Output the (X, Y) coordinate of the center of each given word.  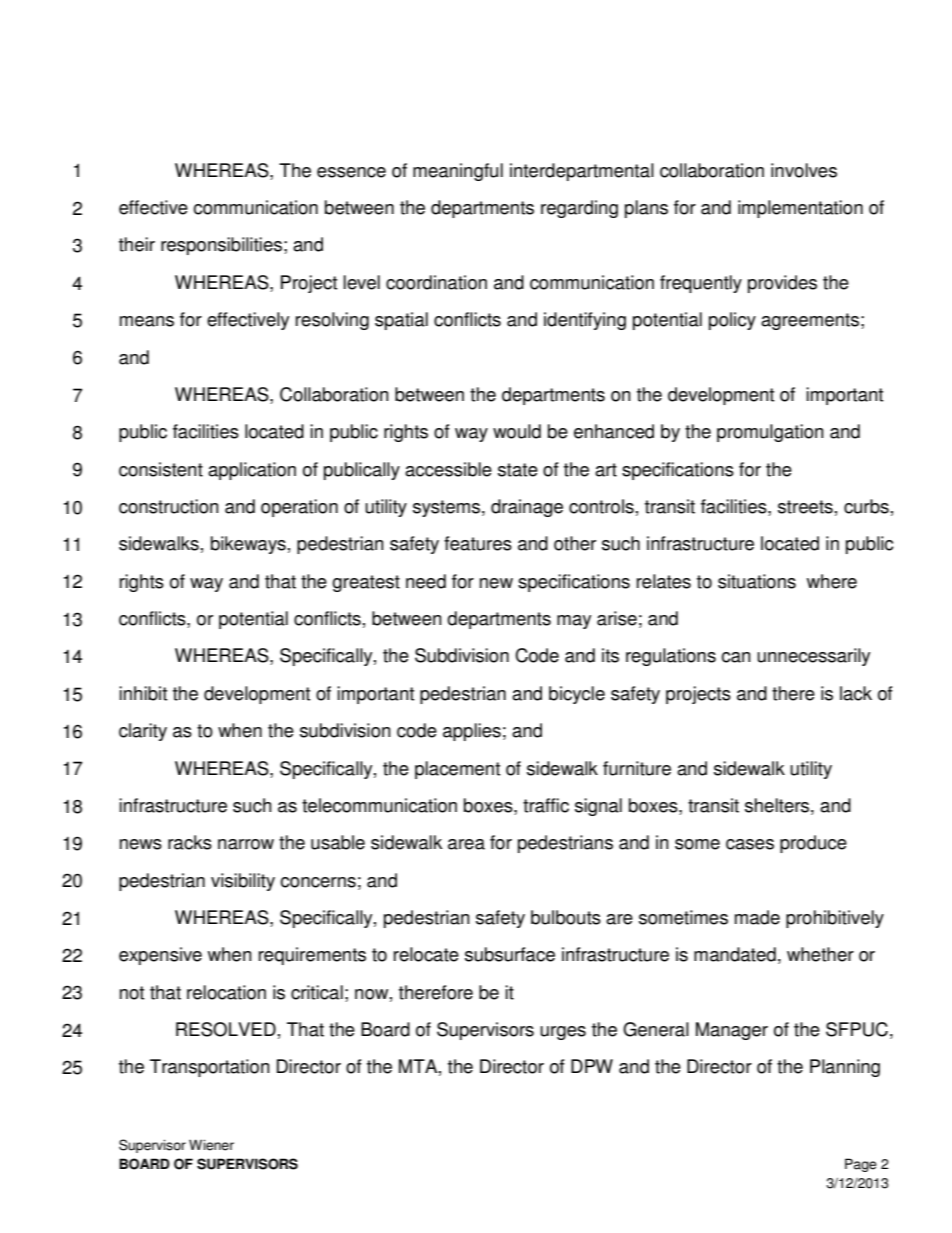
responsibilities (221, 246)
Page (861, 1165)
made (757, 917)
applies (472, 732)
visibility (243, 882)
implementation (800, 209)
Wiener (211, 1145)
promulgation (770, 433)
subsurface (510, 954)
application (252, 471)
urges (563, 1033)
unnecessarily (813, 657)
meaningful (458, 172)
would (517, 431)
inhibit (143, 693)
